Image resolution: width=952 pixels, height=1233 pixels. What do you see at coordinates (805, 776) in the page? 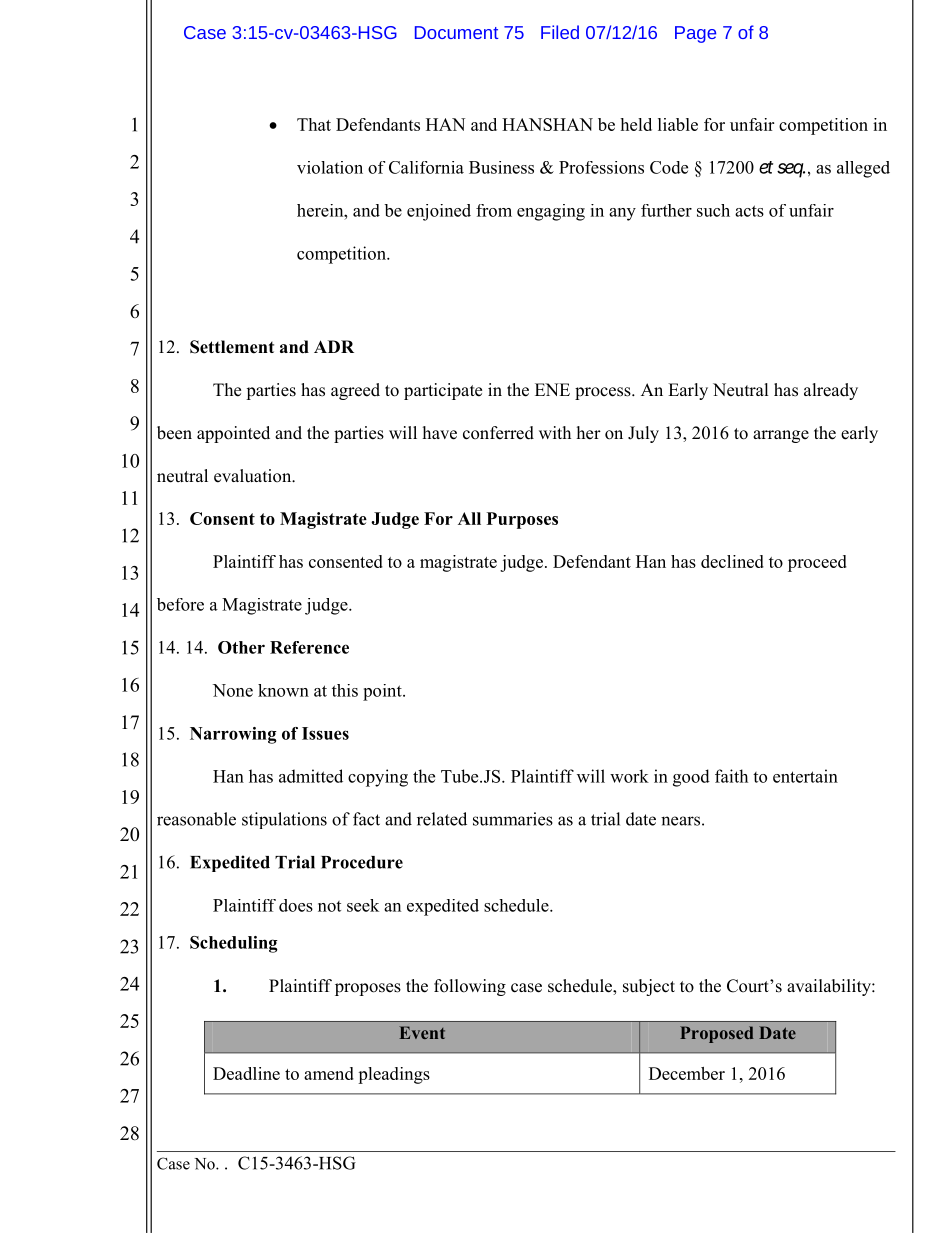
I see `entertain` at bounding box center [805, 776].
